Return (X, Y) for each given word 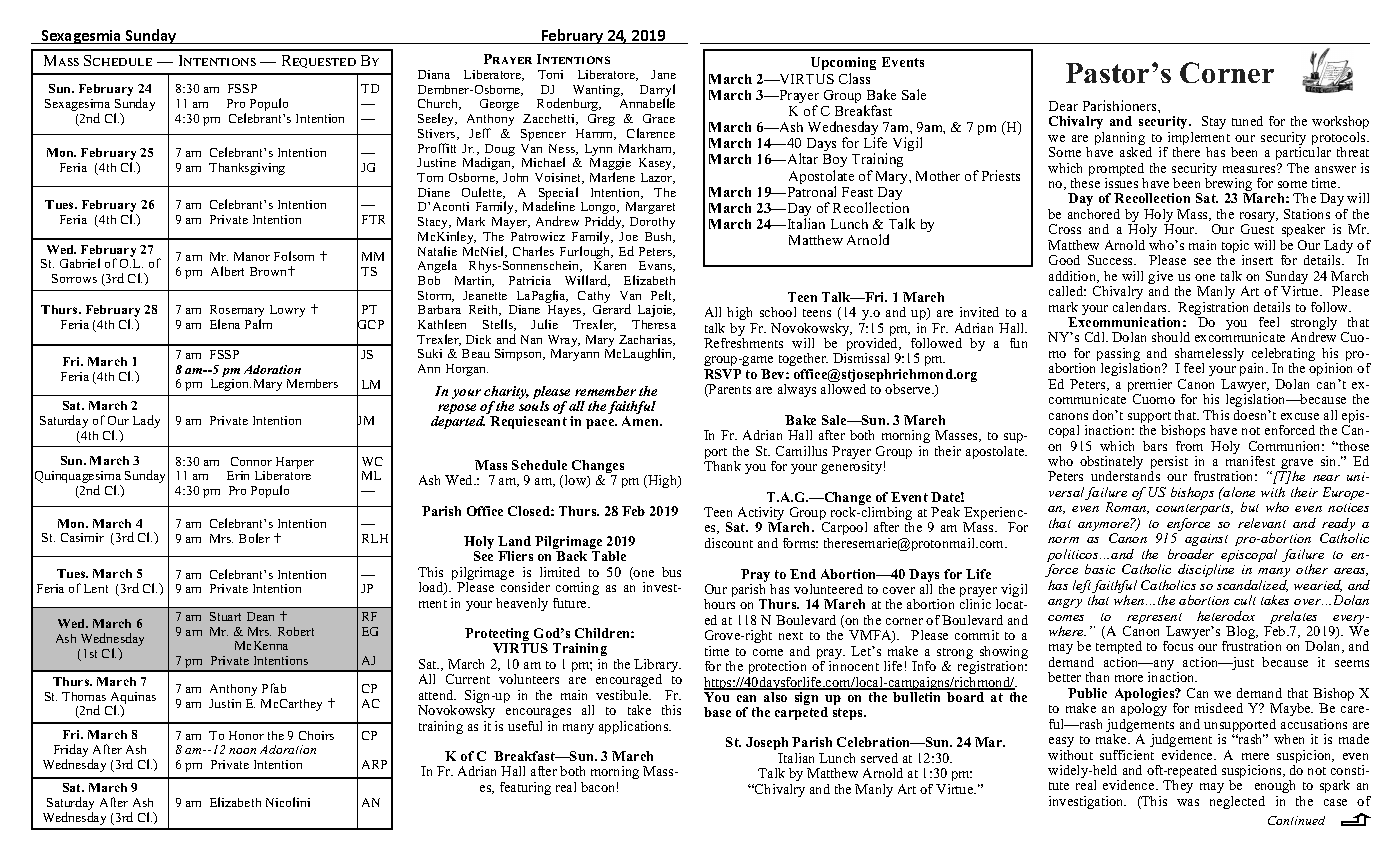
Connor (251, 461)
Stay (1214, 122)
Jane (663, 74)
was (1188, 802)
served (879, 758)
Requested (319, 61)
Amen (641, 421)
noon (242, 751)
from (1189, 446)
